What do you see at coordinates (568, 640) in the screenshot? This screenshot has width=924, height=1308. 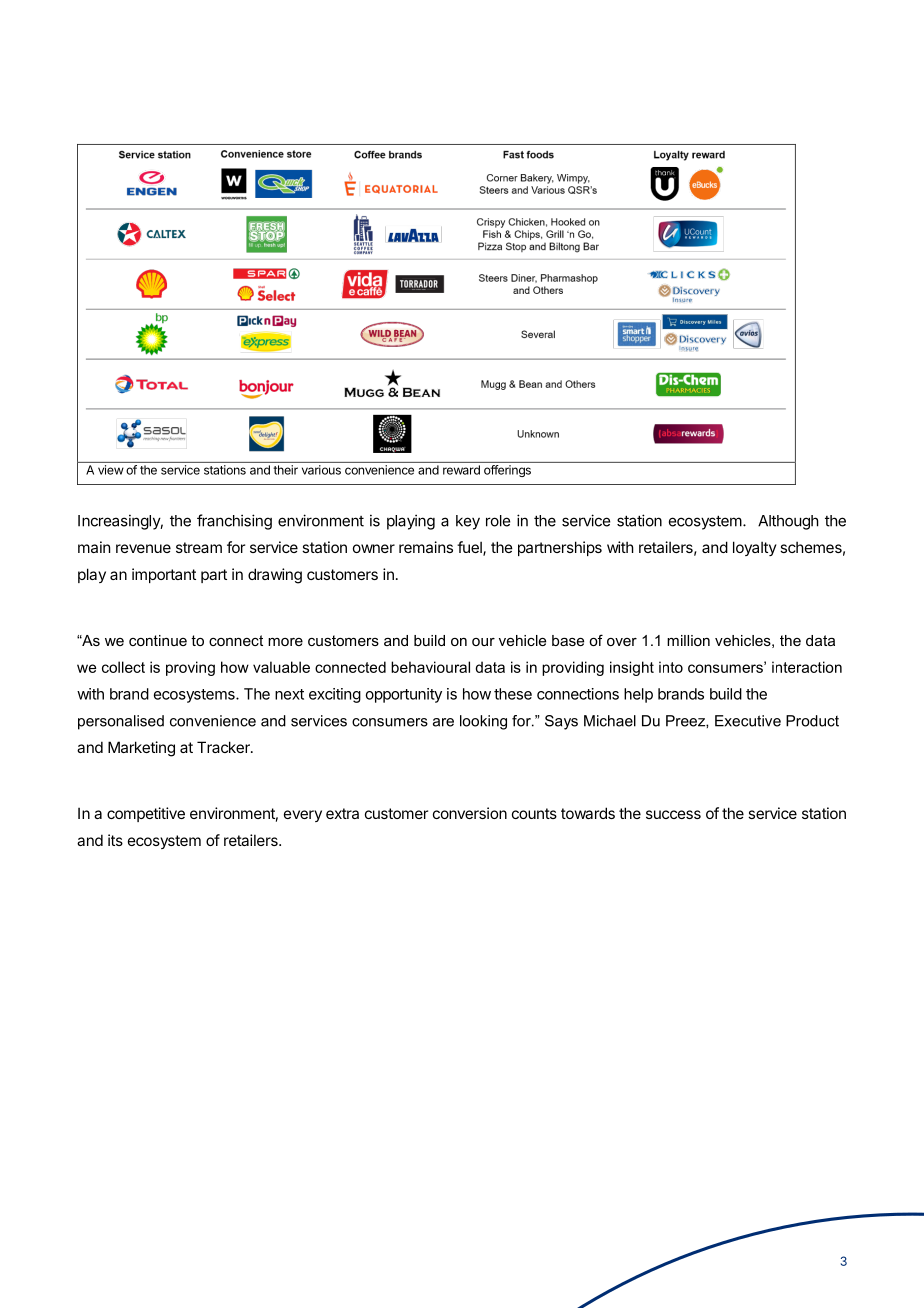 I see `base` at bounding box center [568, 640].
